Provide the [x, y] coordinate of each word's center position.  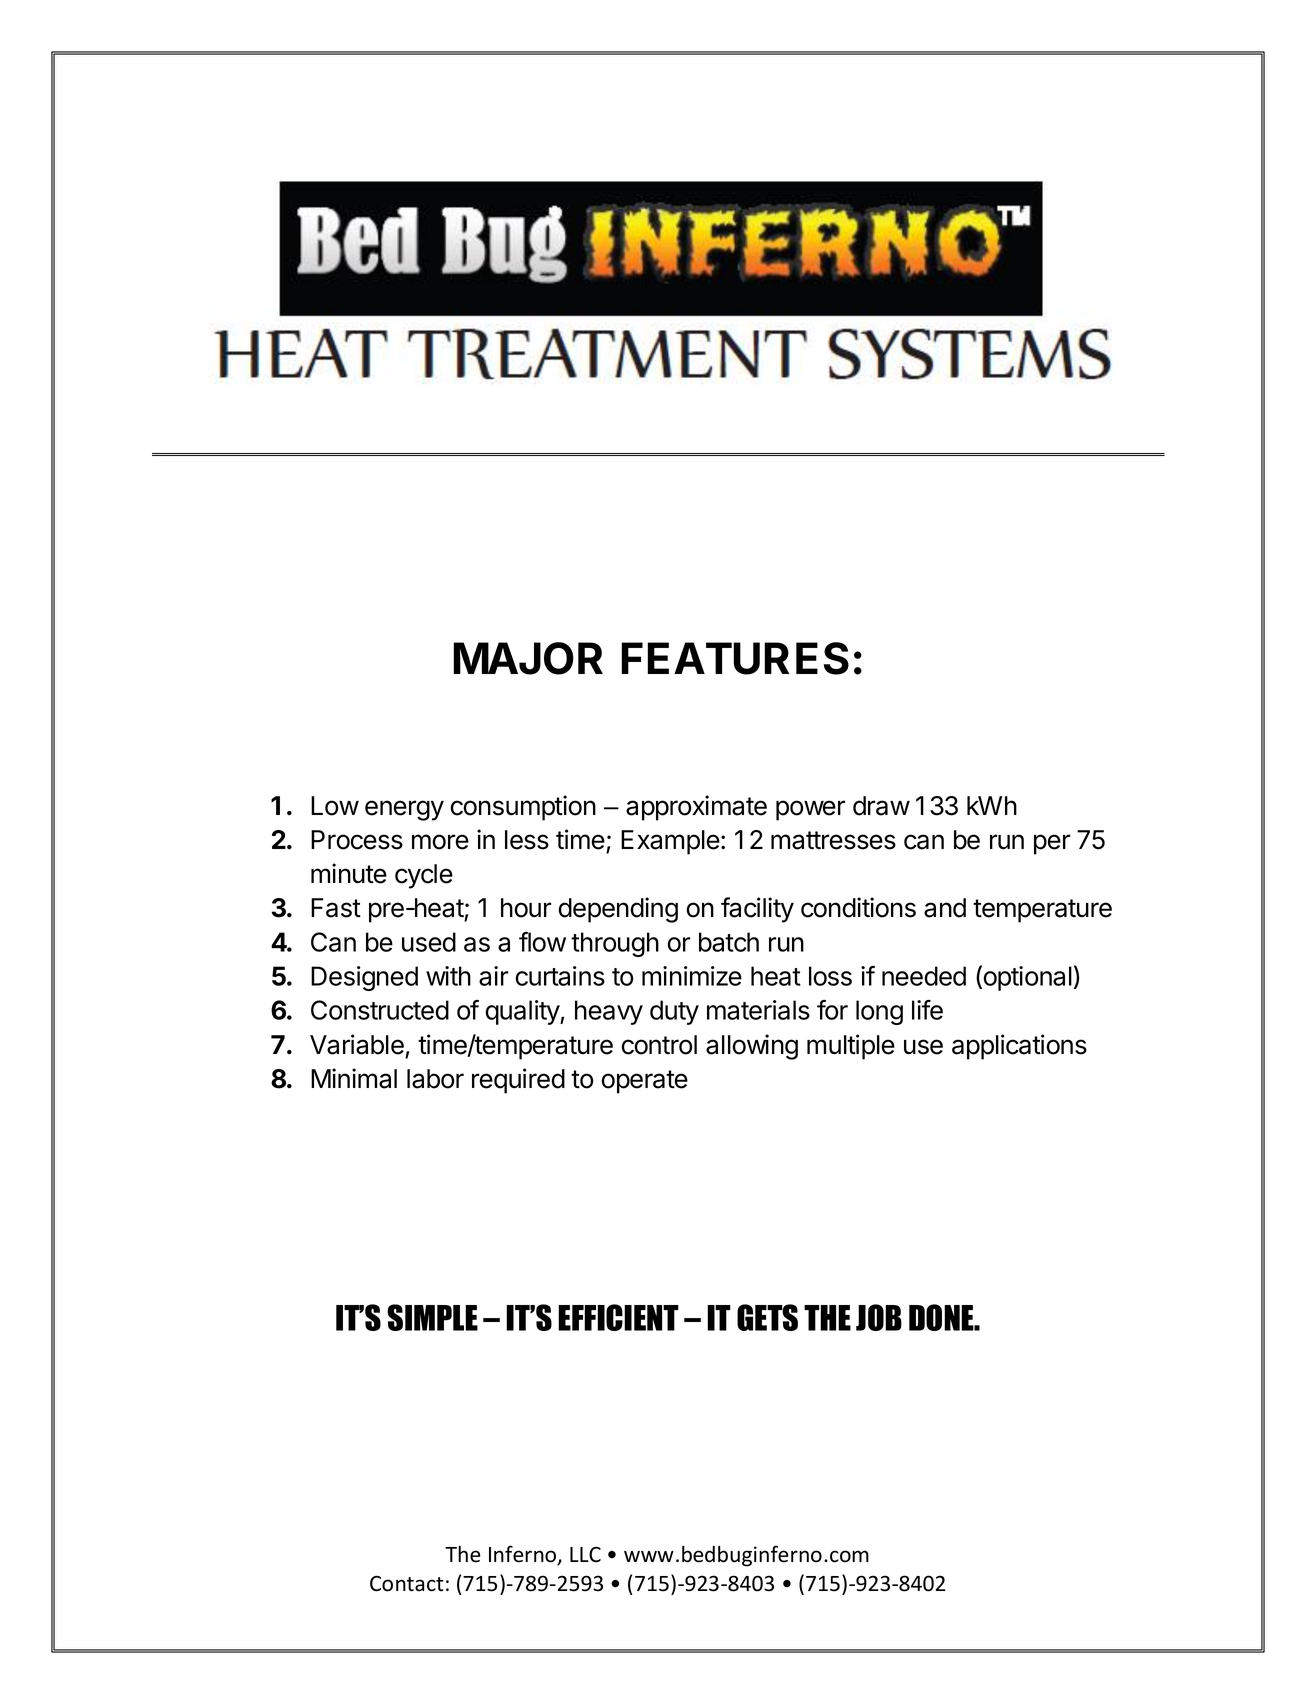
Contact [407, 1583]
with [448, 976]
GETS [767, 1317]
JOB [879, 1317]
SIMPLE [432, 1317]
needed [924, 976]
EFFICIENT [618, 1317]
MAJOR [528, 658]
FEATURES [735, 658]
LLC [585, 1554]
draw [881, 806]
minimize [692, 976]
